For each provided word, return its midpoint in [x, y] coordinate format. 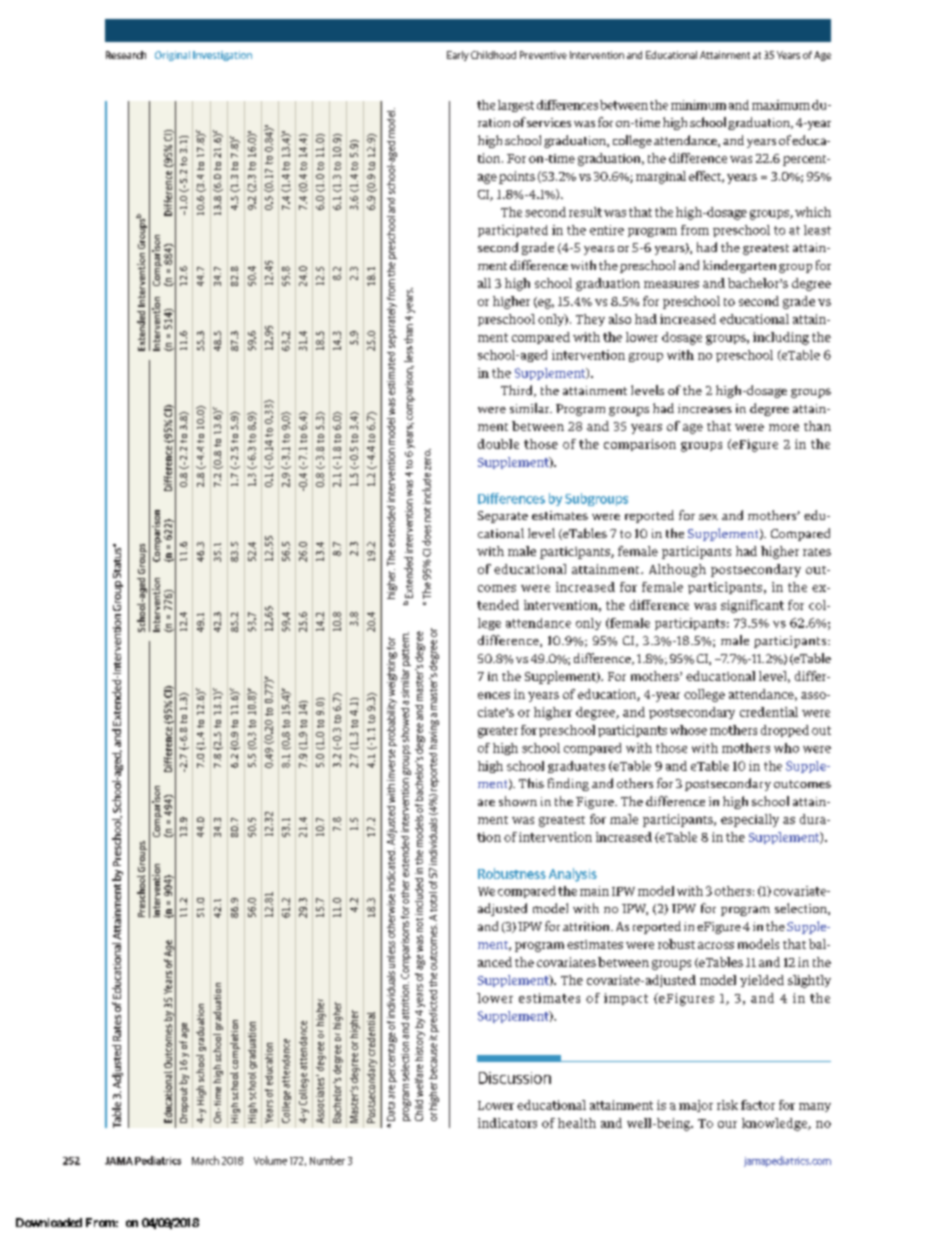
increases [705, 408]
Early [458, 56]
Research [126, 55]
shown [518, 801]
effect [706, 177]
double [498, 444]
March [205, 1160]
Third [518, 391]
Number [327, 1160]
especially [750, 820]
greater [498, 732]
